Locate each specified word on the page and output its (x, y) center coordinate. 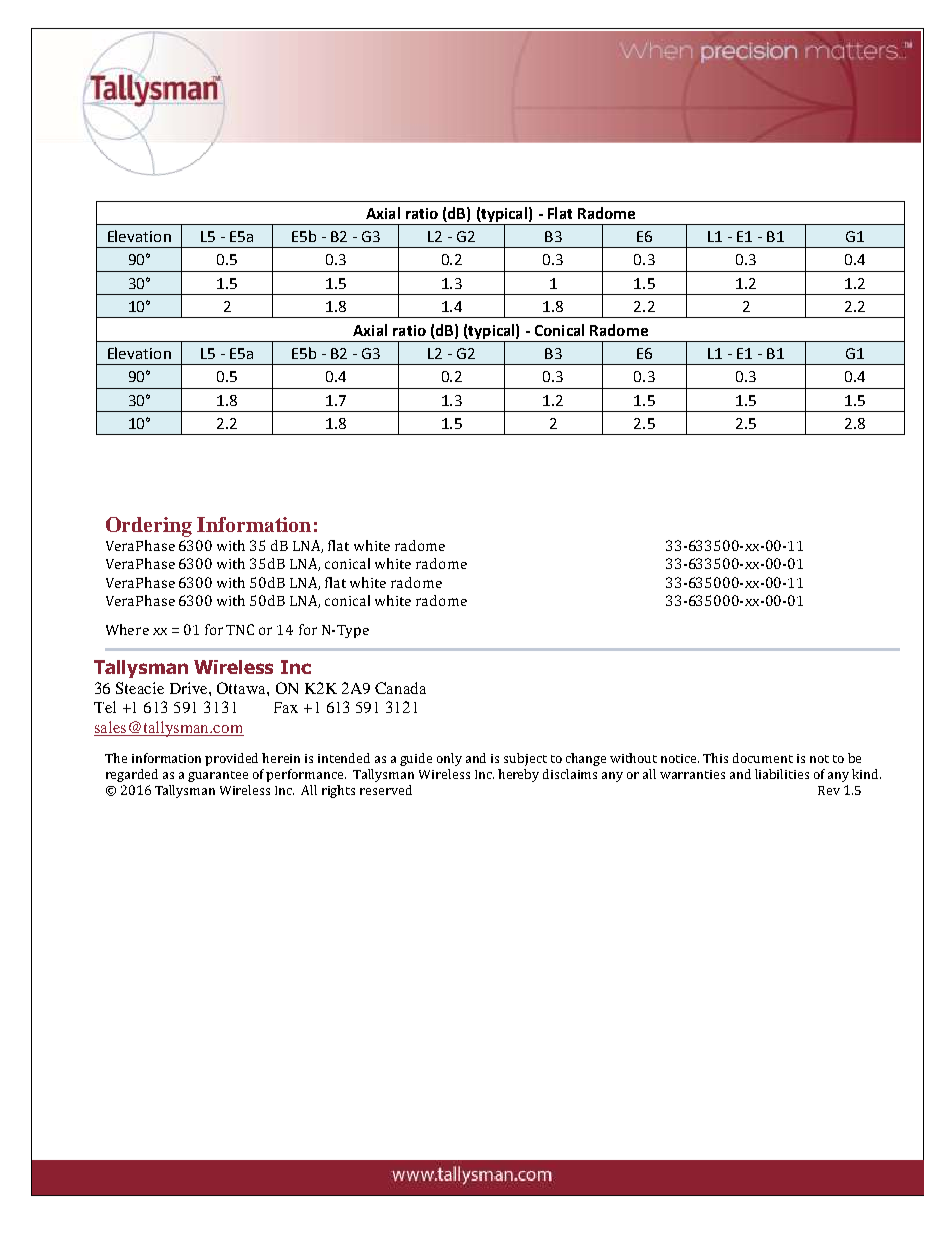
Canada (400, 688)
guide (416, 759)
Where (127, 629)
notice (680, 758)
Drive (190, 688)
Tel (105, 707)
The (116, 758)
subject (525, 759)
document (763, 758)
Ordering (149, 527)
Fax (286, 707)
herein (281, 758)
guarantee (218, 776)
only (449, 759)
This (715, 758)
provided (231, 759)
